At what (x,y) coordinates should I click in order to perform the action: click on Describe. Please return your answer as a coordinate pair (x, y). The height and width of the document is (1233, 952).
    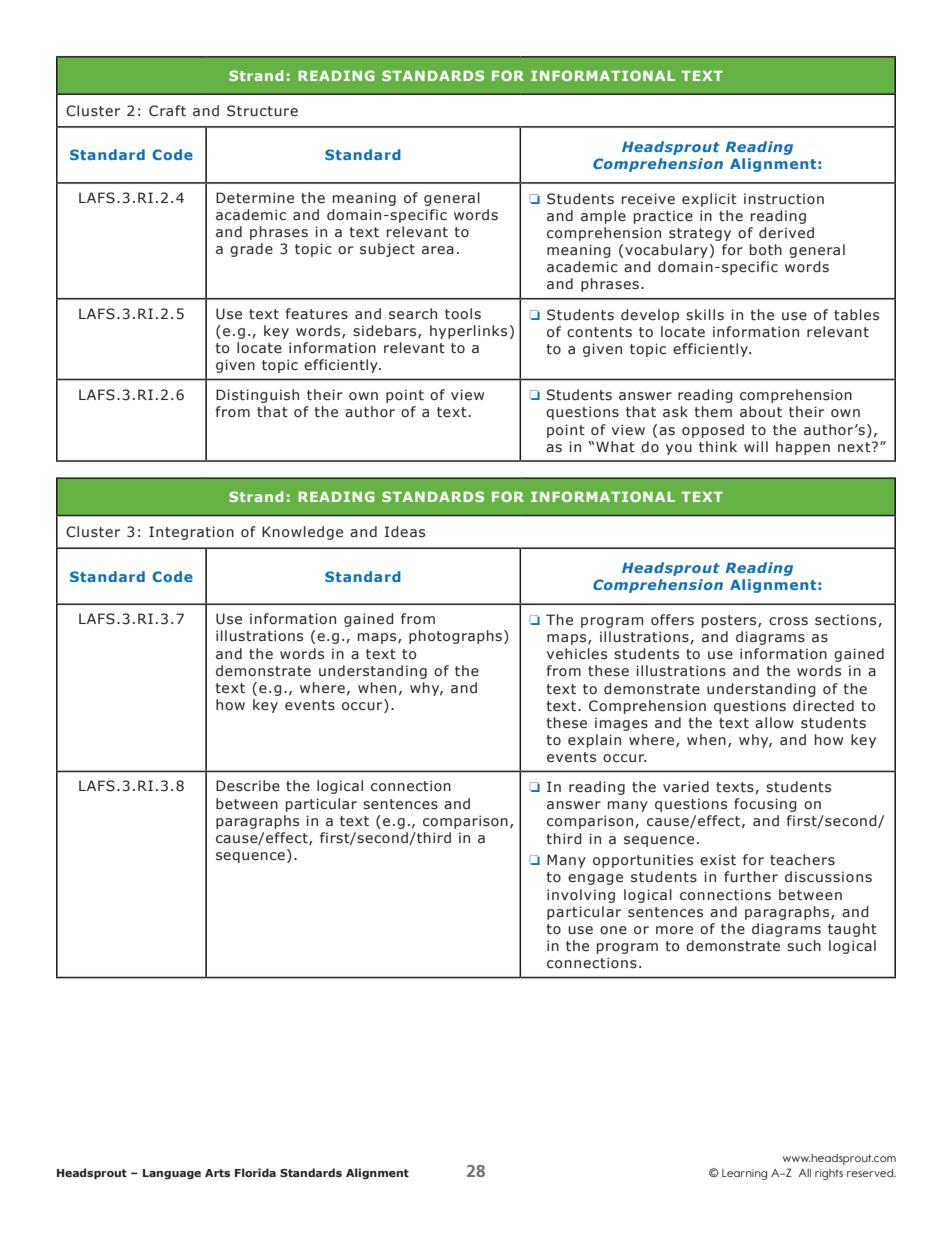
    Looking at the image, I should click on (248, 786).
